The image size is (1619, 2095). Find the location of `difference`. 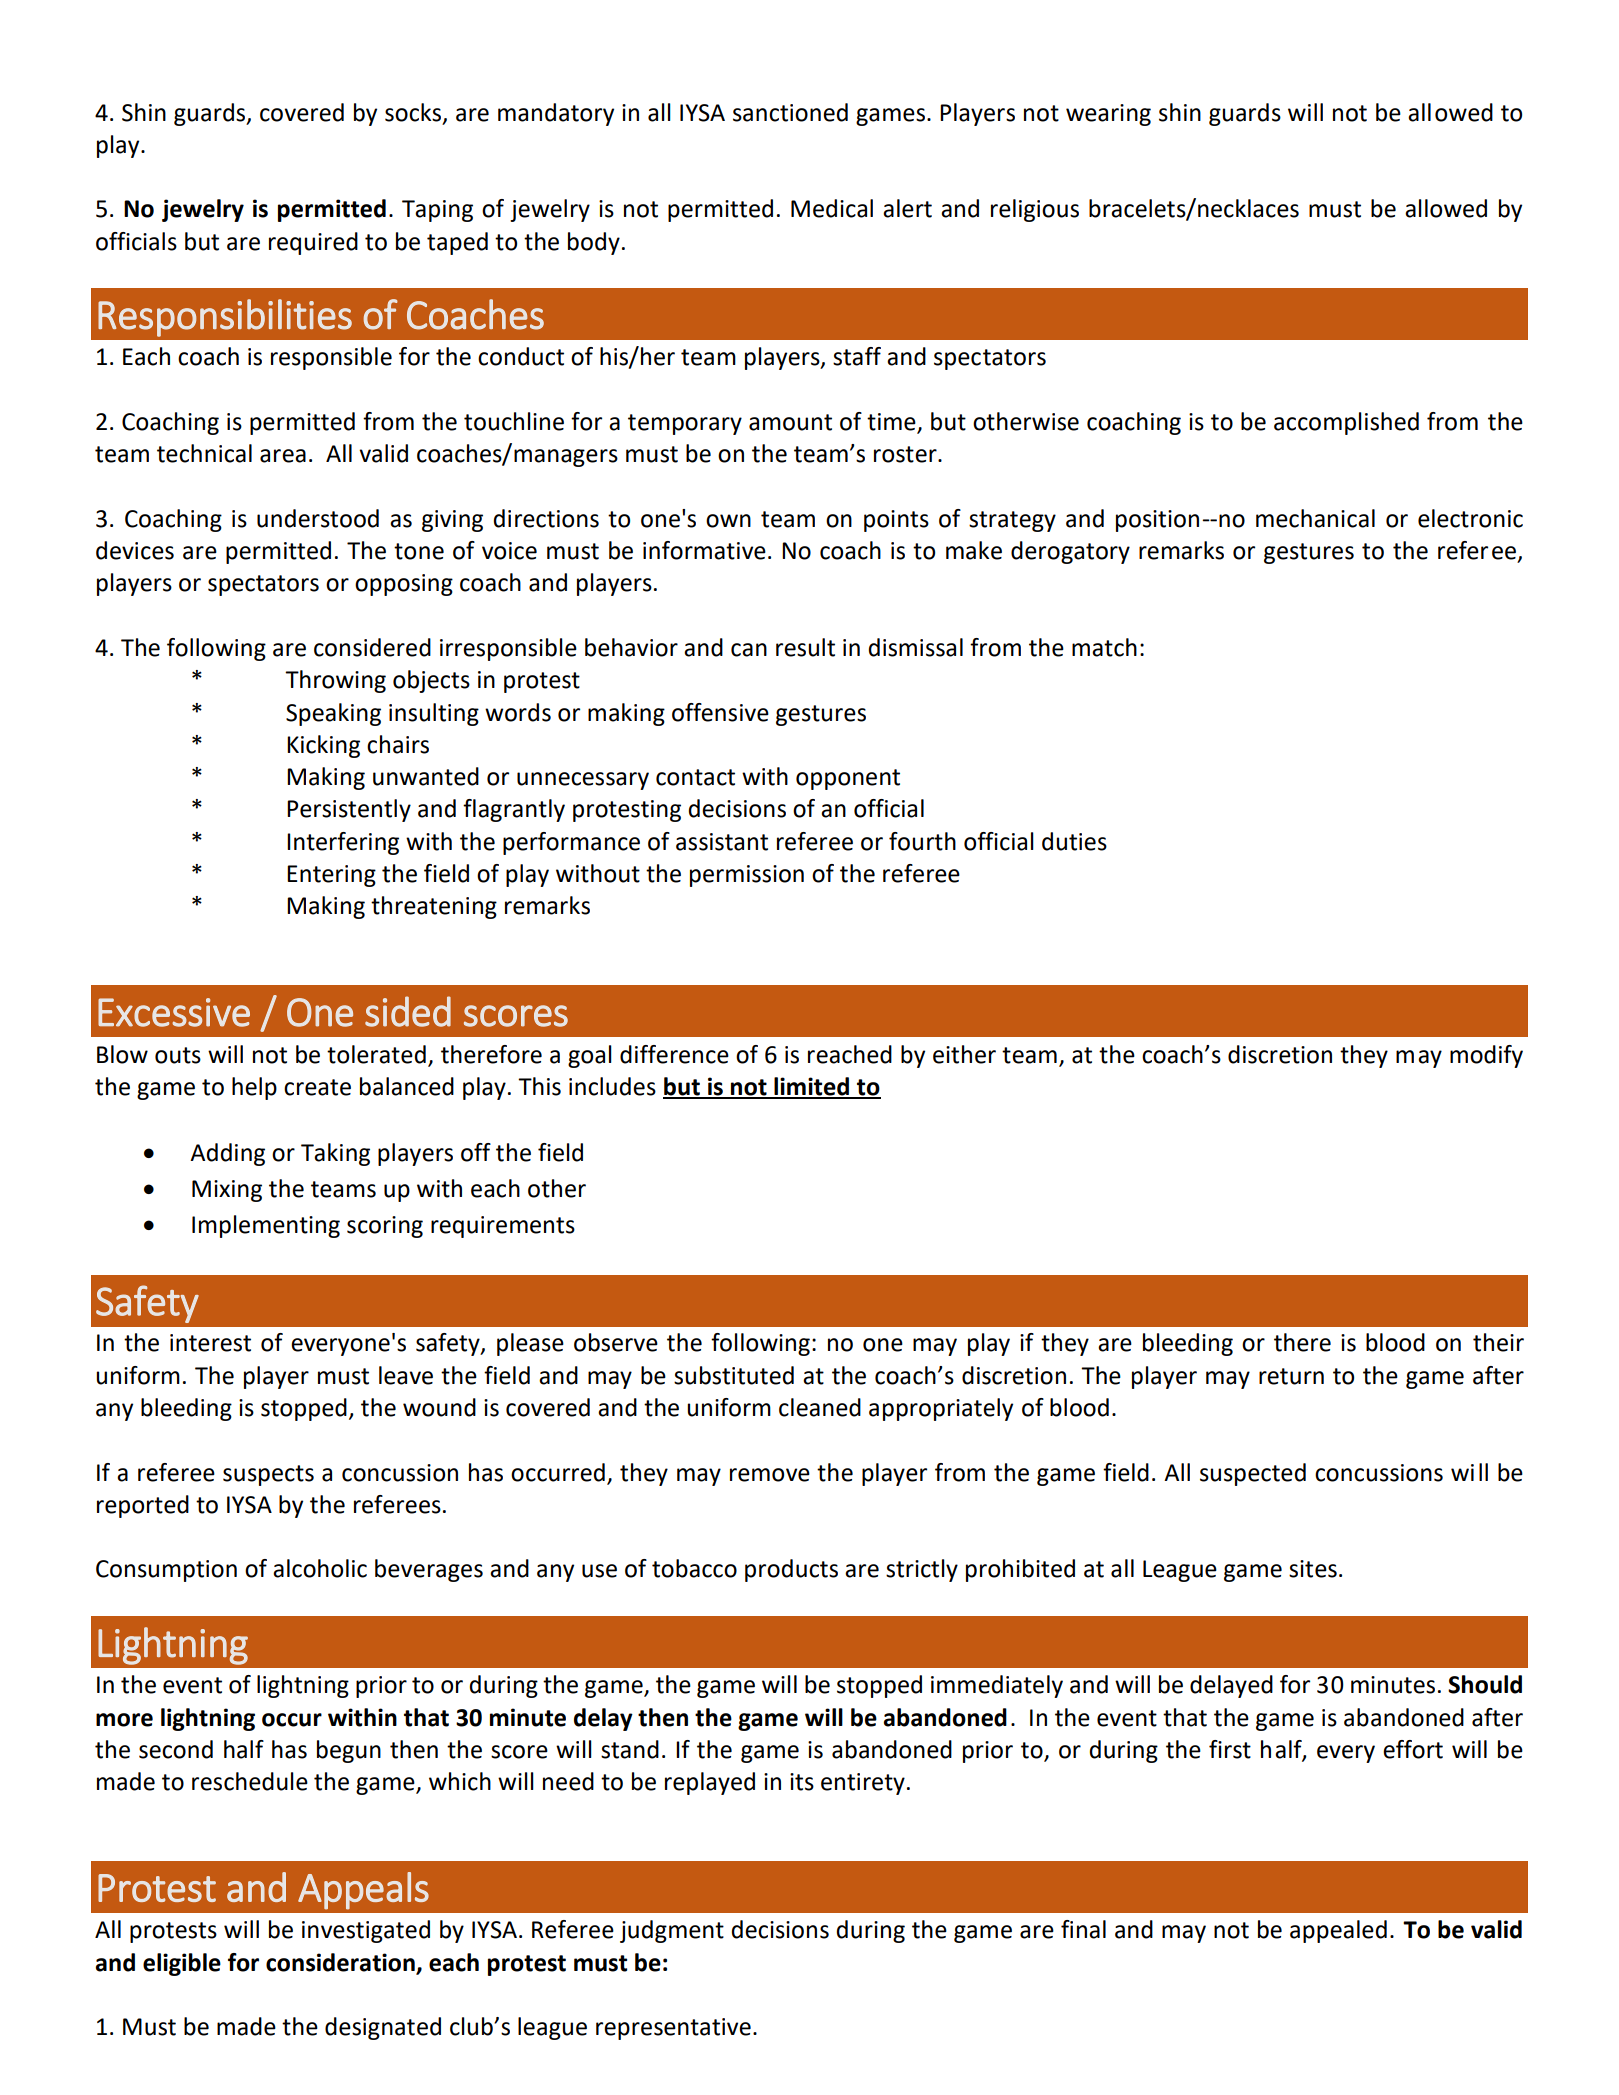

difference is located at coordinates (674, 1054).
